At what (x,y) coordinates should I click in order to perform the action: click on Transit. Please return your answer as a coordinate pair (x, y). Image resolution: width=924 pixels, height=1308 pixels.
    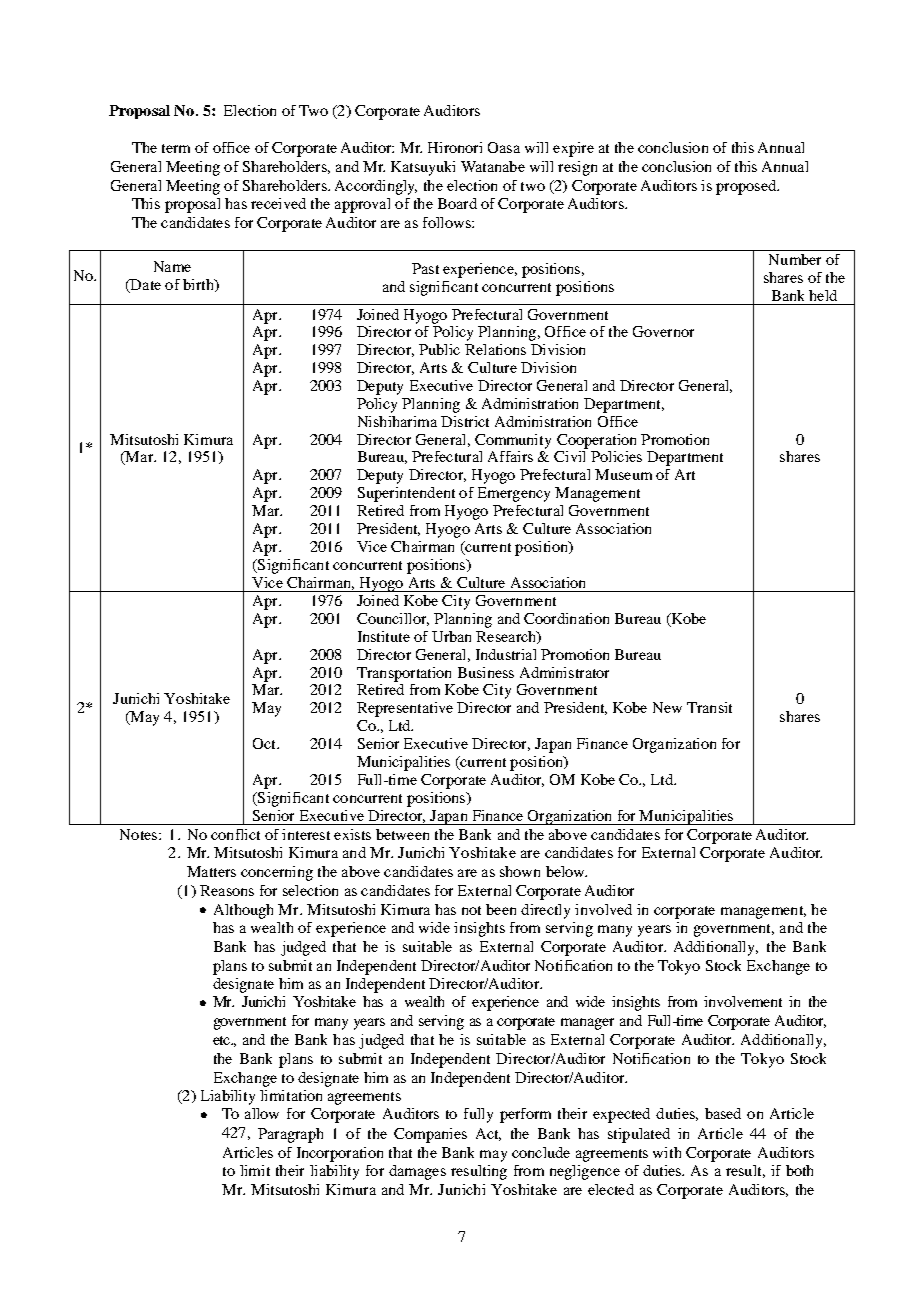
    Looking at the image, I should click on (709, 707).
